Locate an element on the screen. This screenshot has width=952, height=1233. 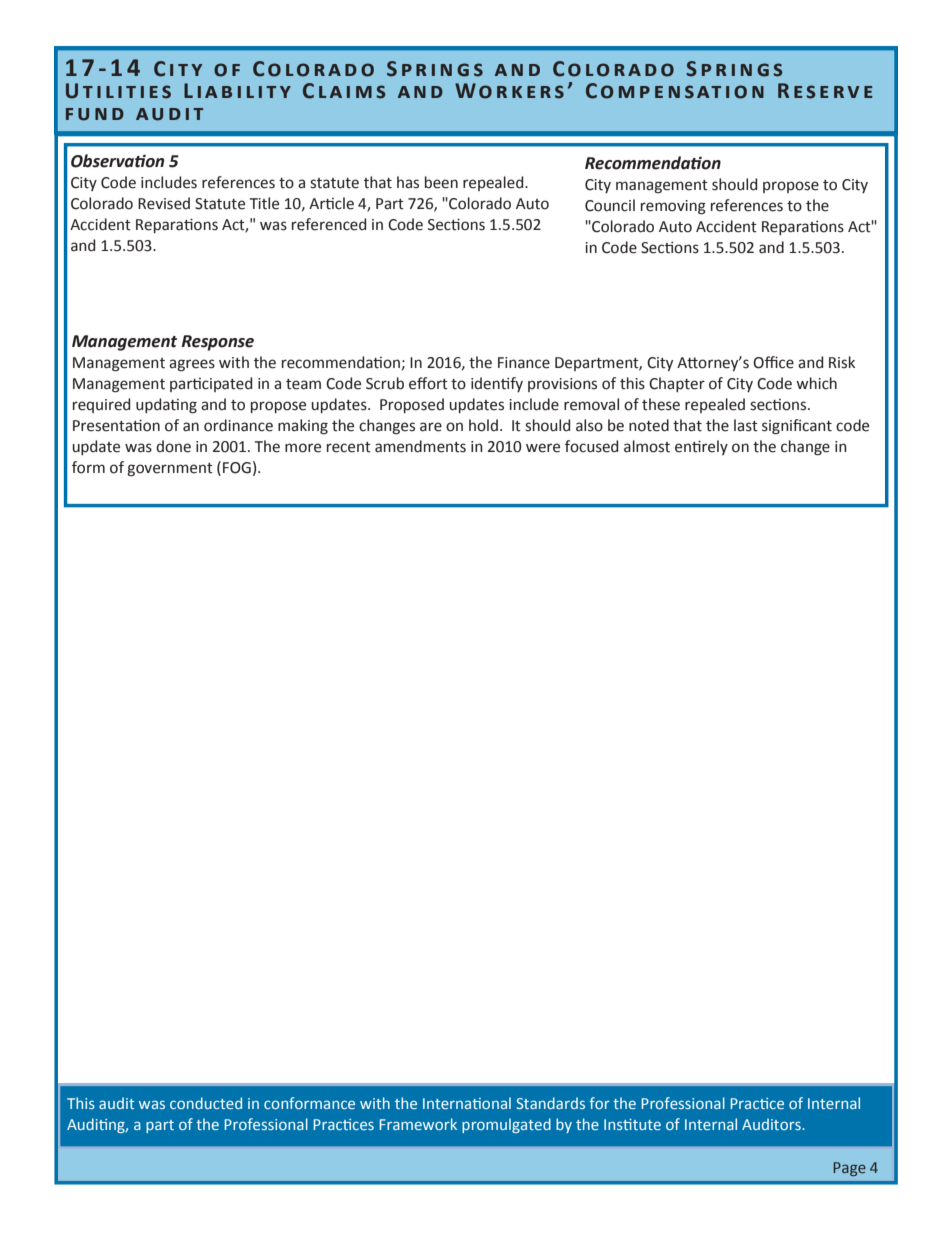
conducted is located at coordinates (206, 1103).
